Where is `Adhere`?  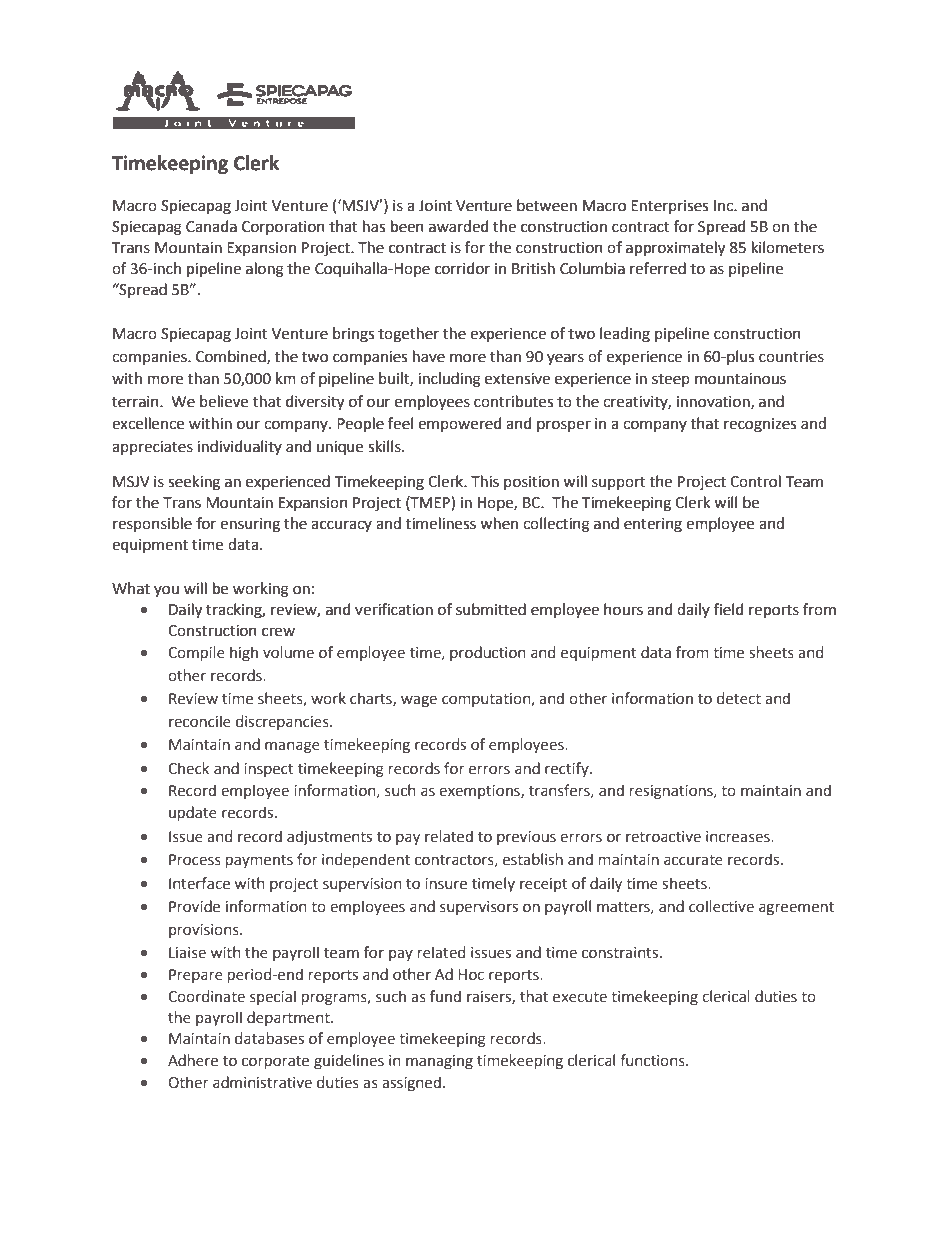
Adhere is located at coordinates (193, 1060).
